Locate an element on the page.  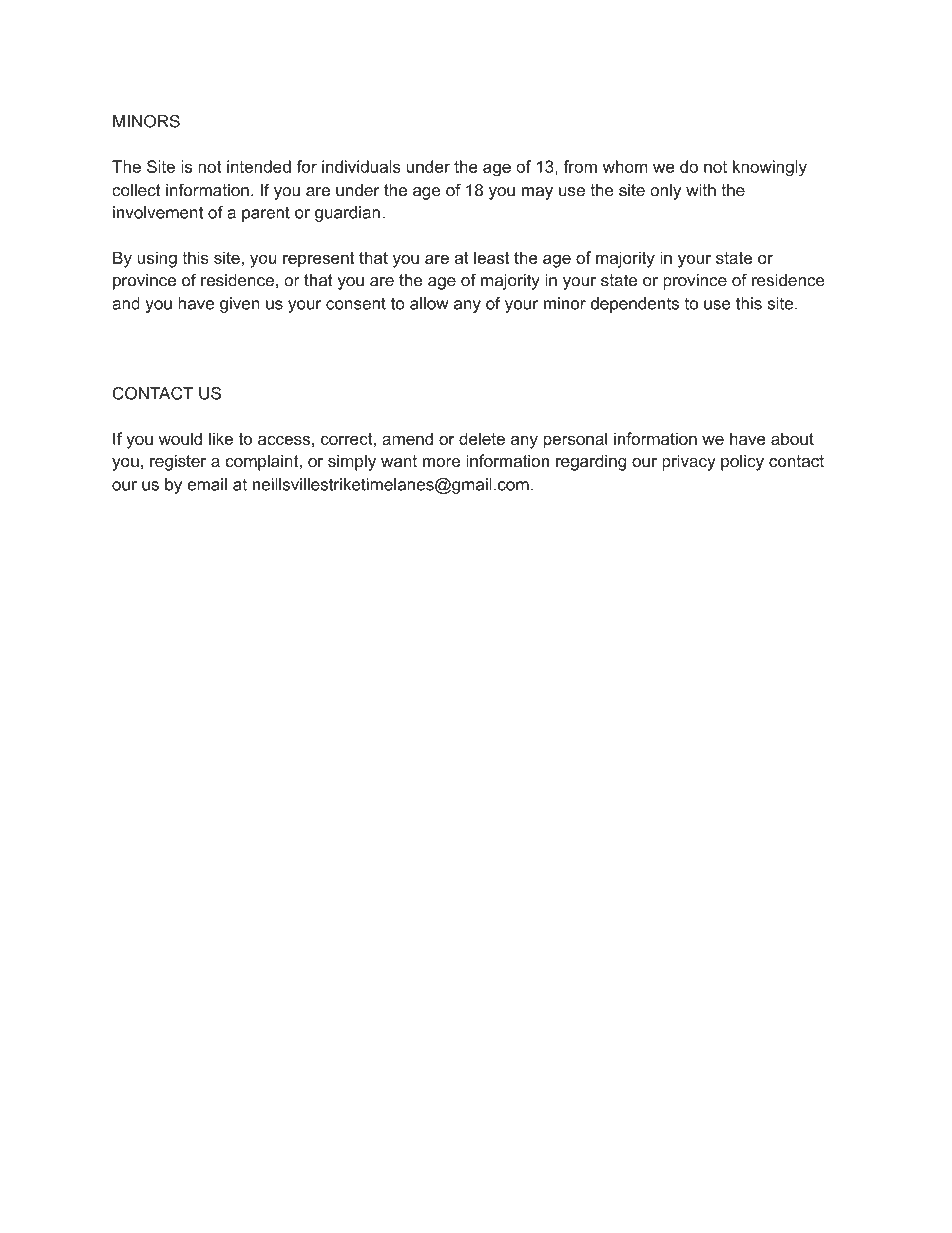
email is located at coordinates (207, 484).
